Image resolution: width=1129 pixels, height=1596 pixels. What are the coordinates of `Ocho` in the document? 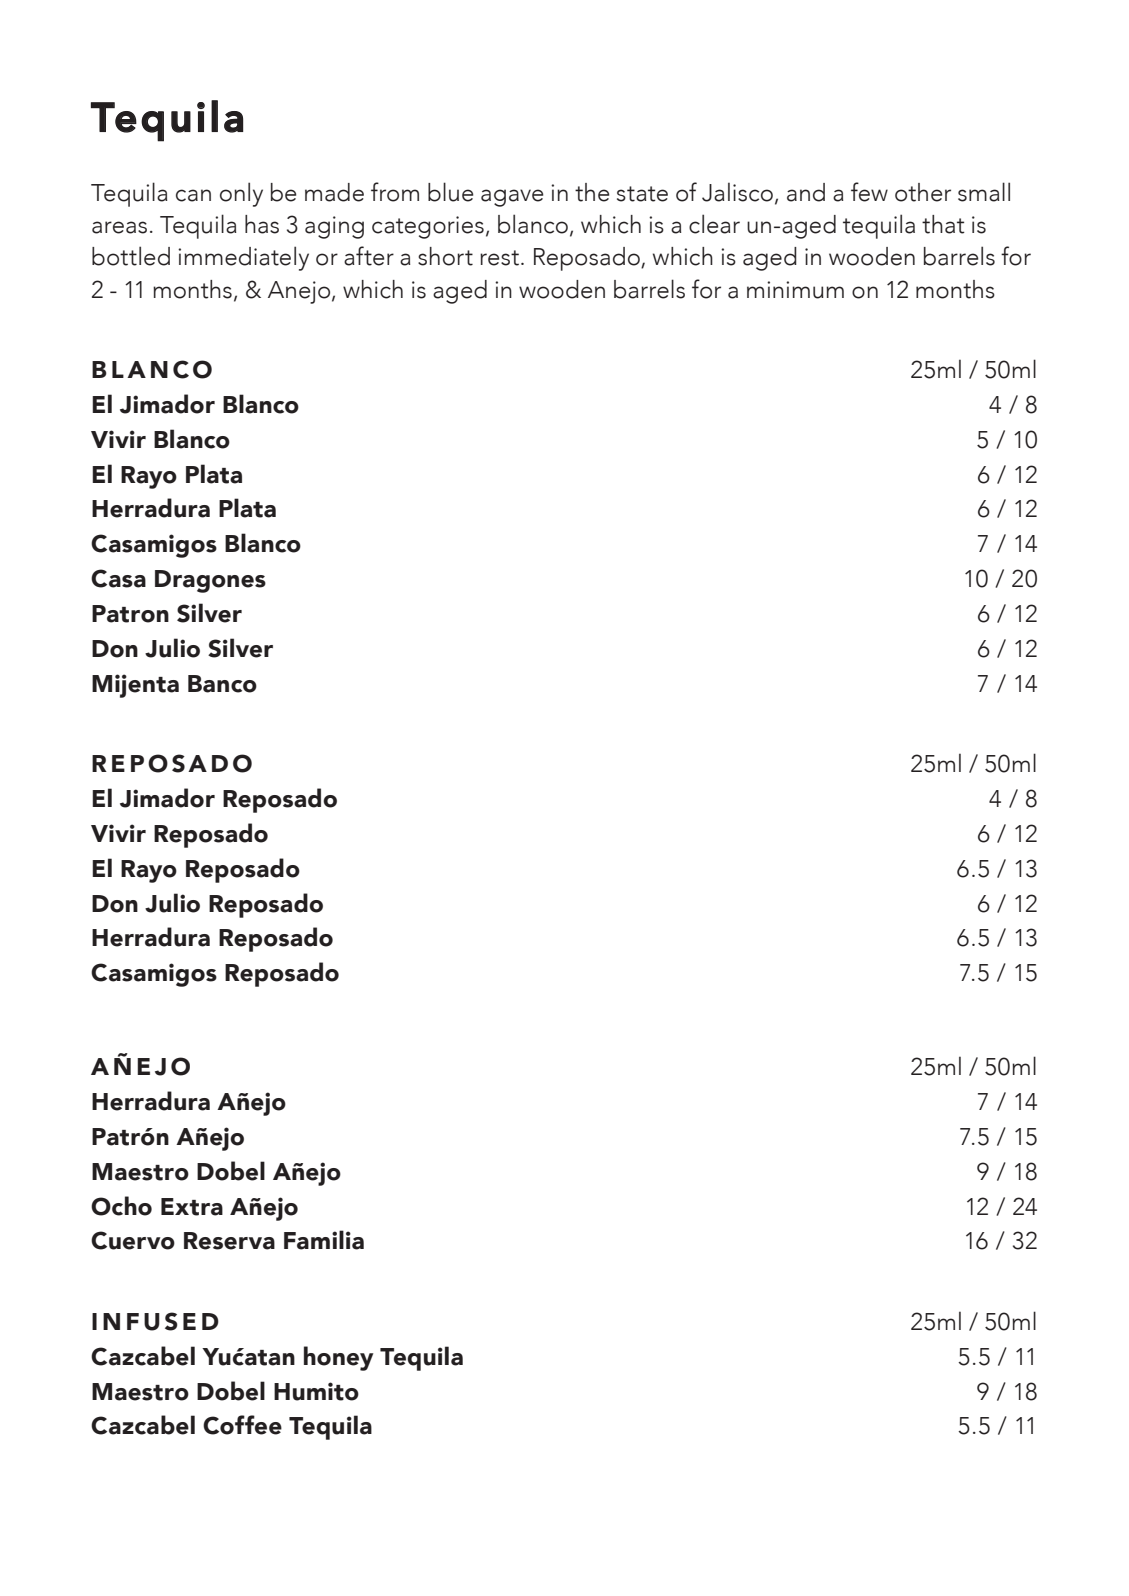 It's located at (121, 1206).
